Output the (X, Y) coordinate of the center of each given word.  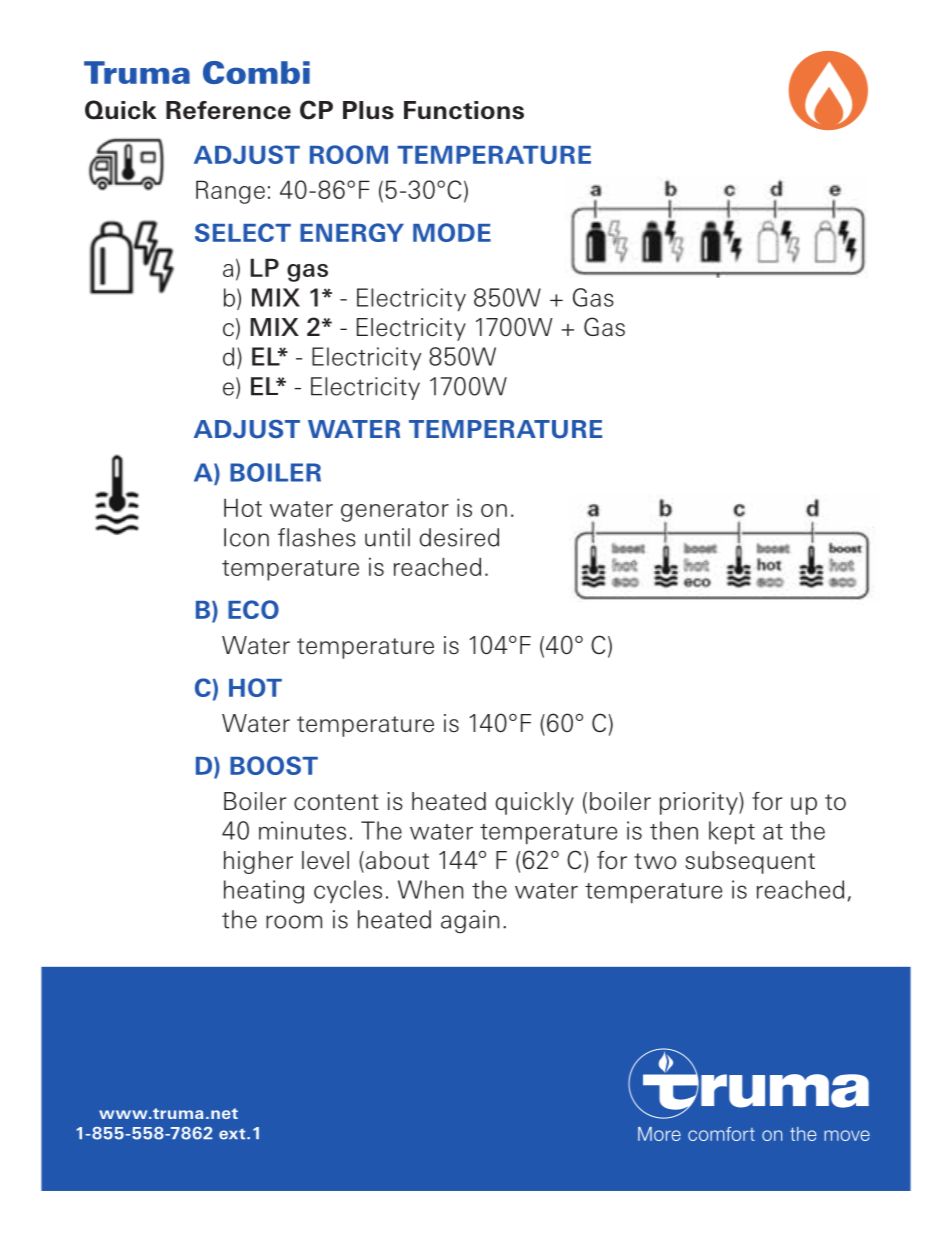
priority (700, 803)
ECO (253, 609)
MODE (452, 232)
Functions (464, 110)
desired (459, 537)
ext (233, 1134)
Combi (256, 72)
